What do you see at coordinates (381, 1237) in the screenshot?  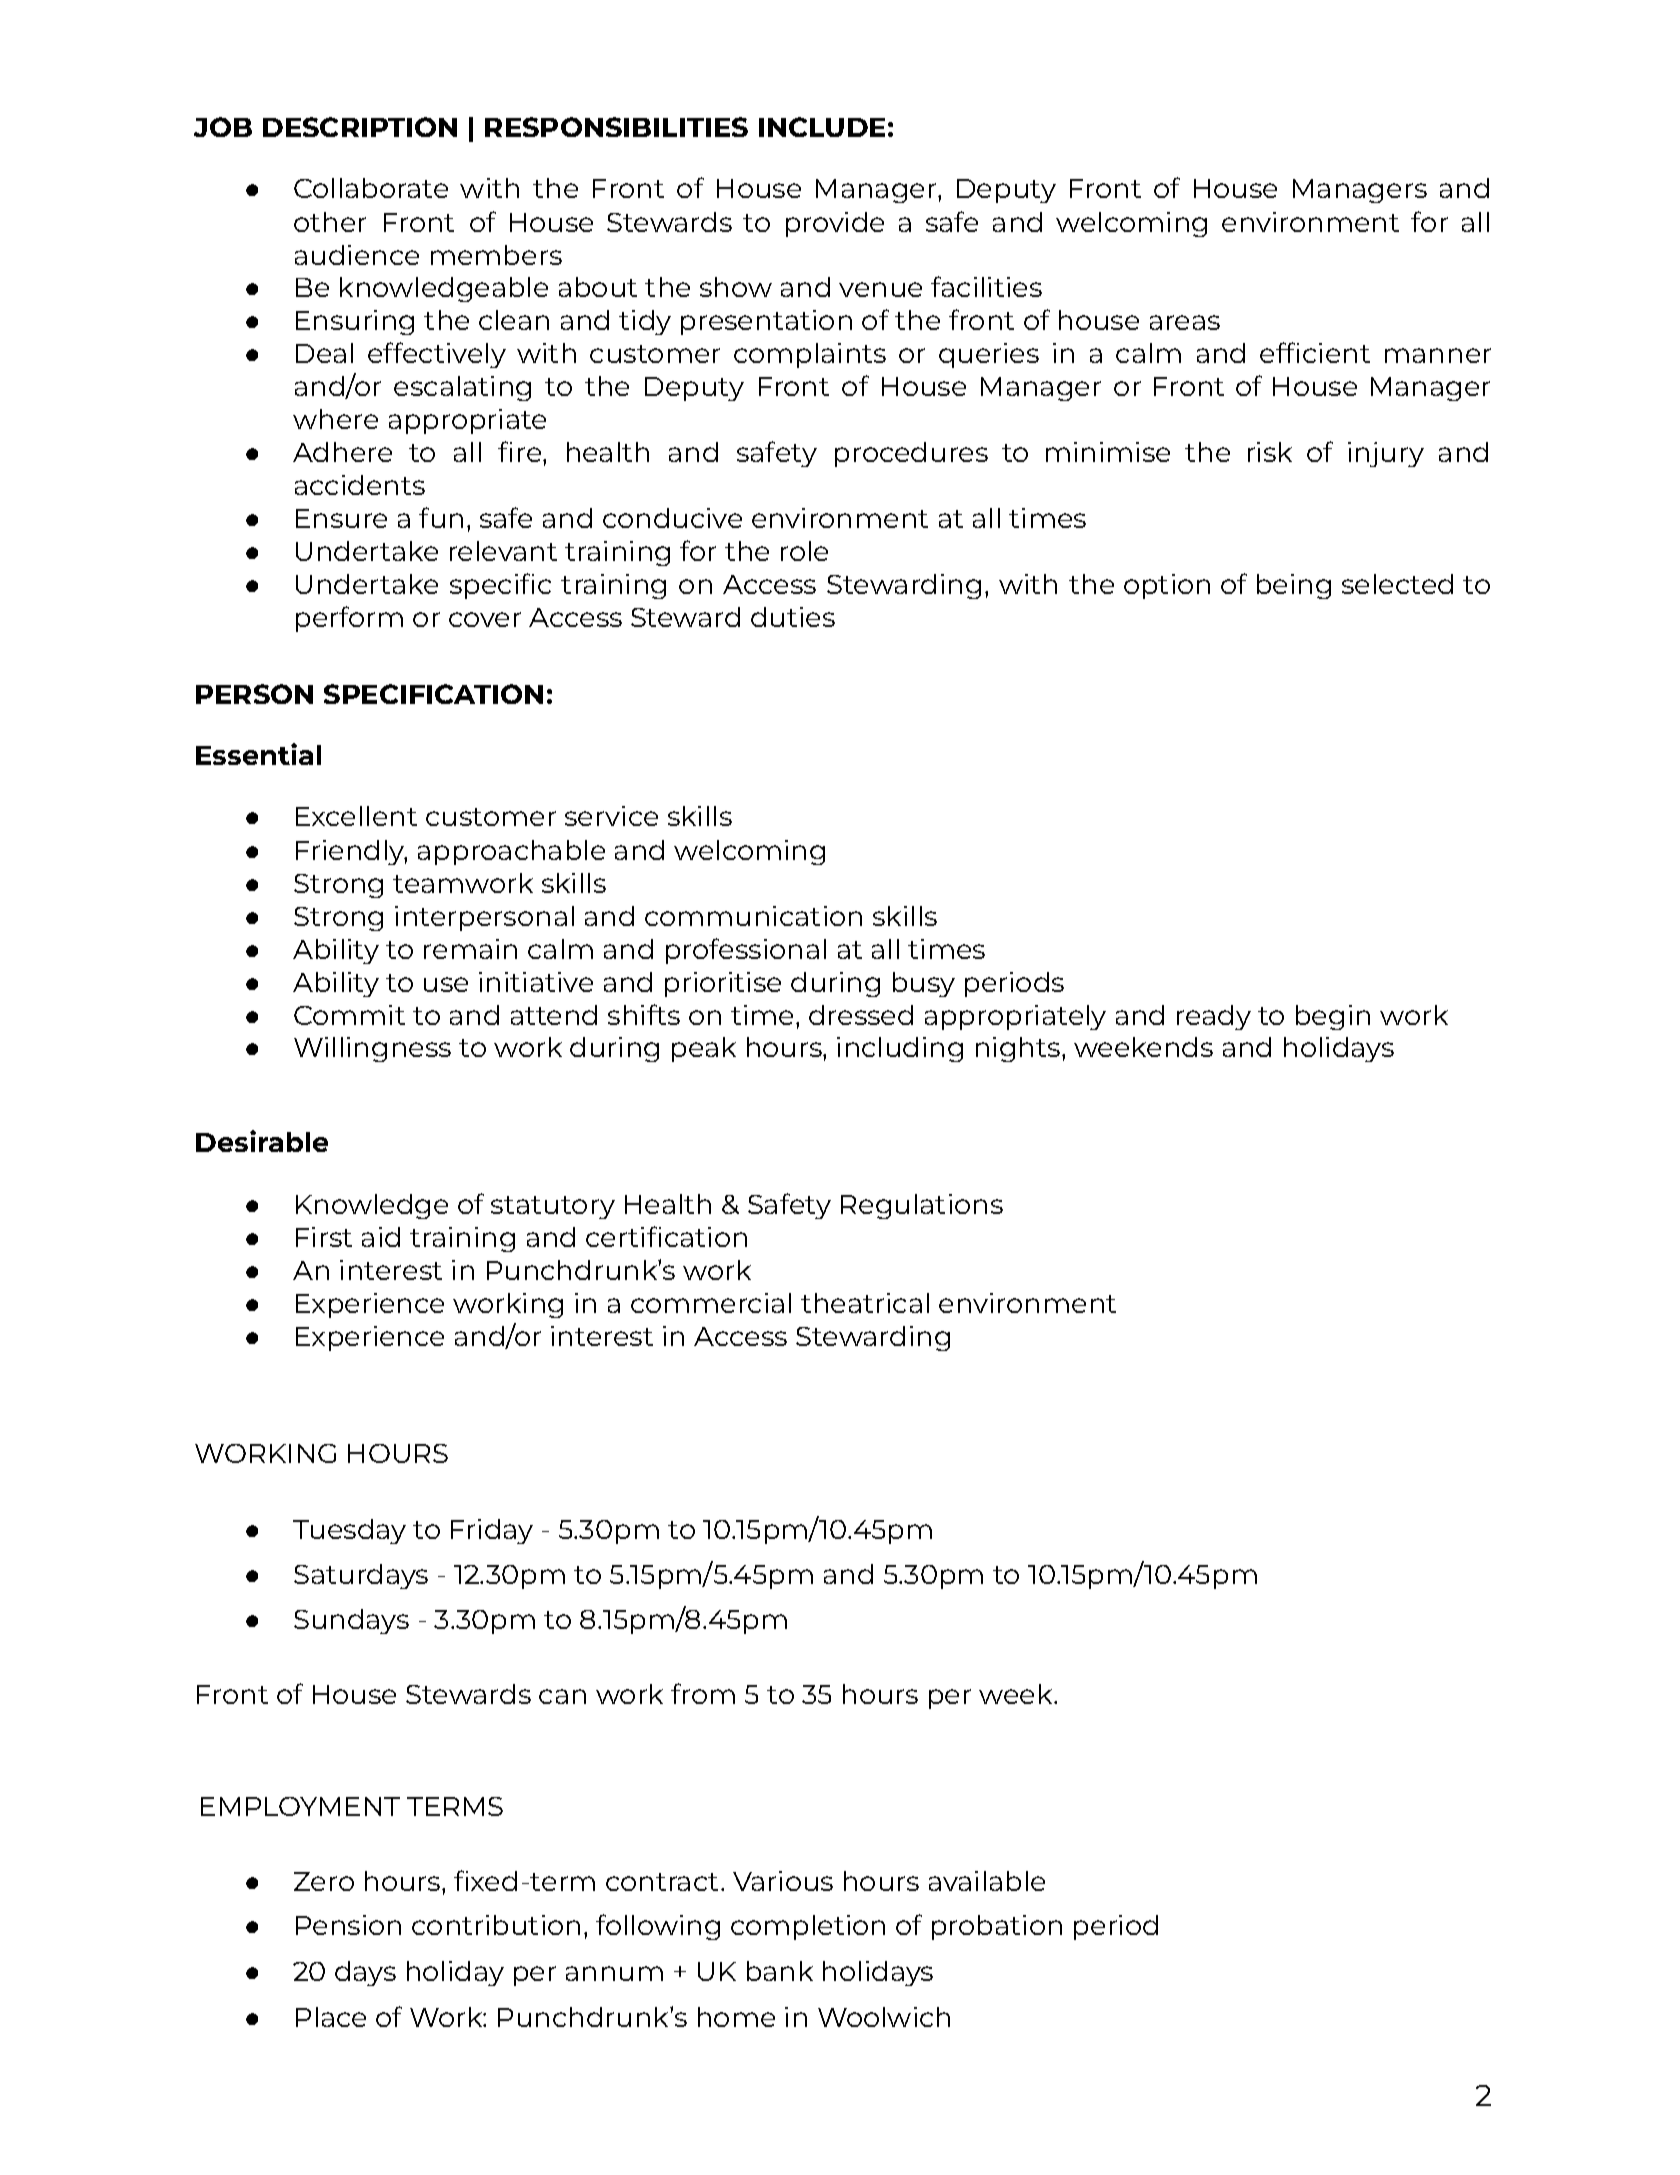 I see `aid` at bounding box center [381, 1237].
